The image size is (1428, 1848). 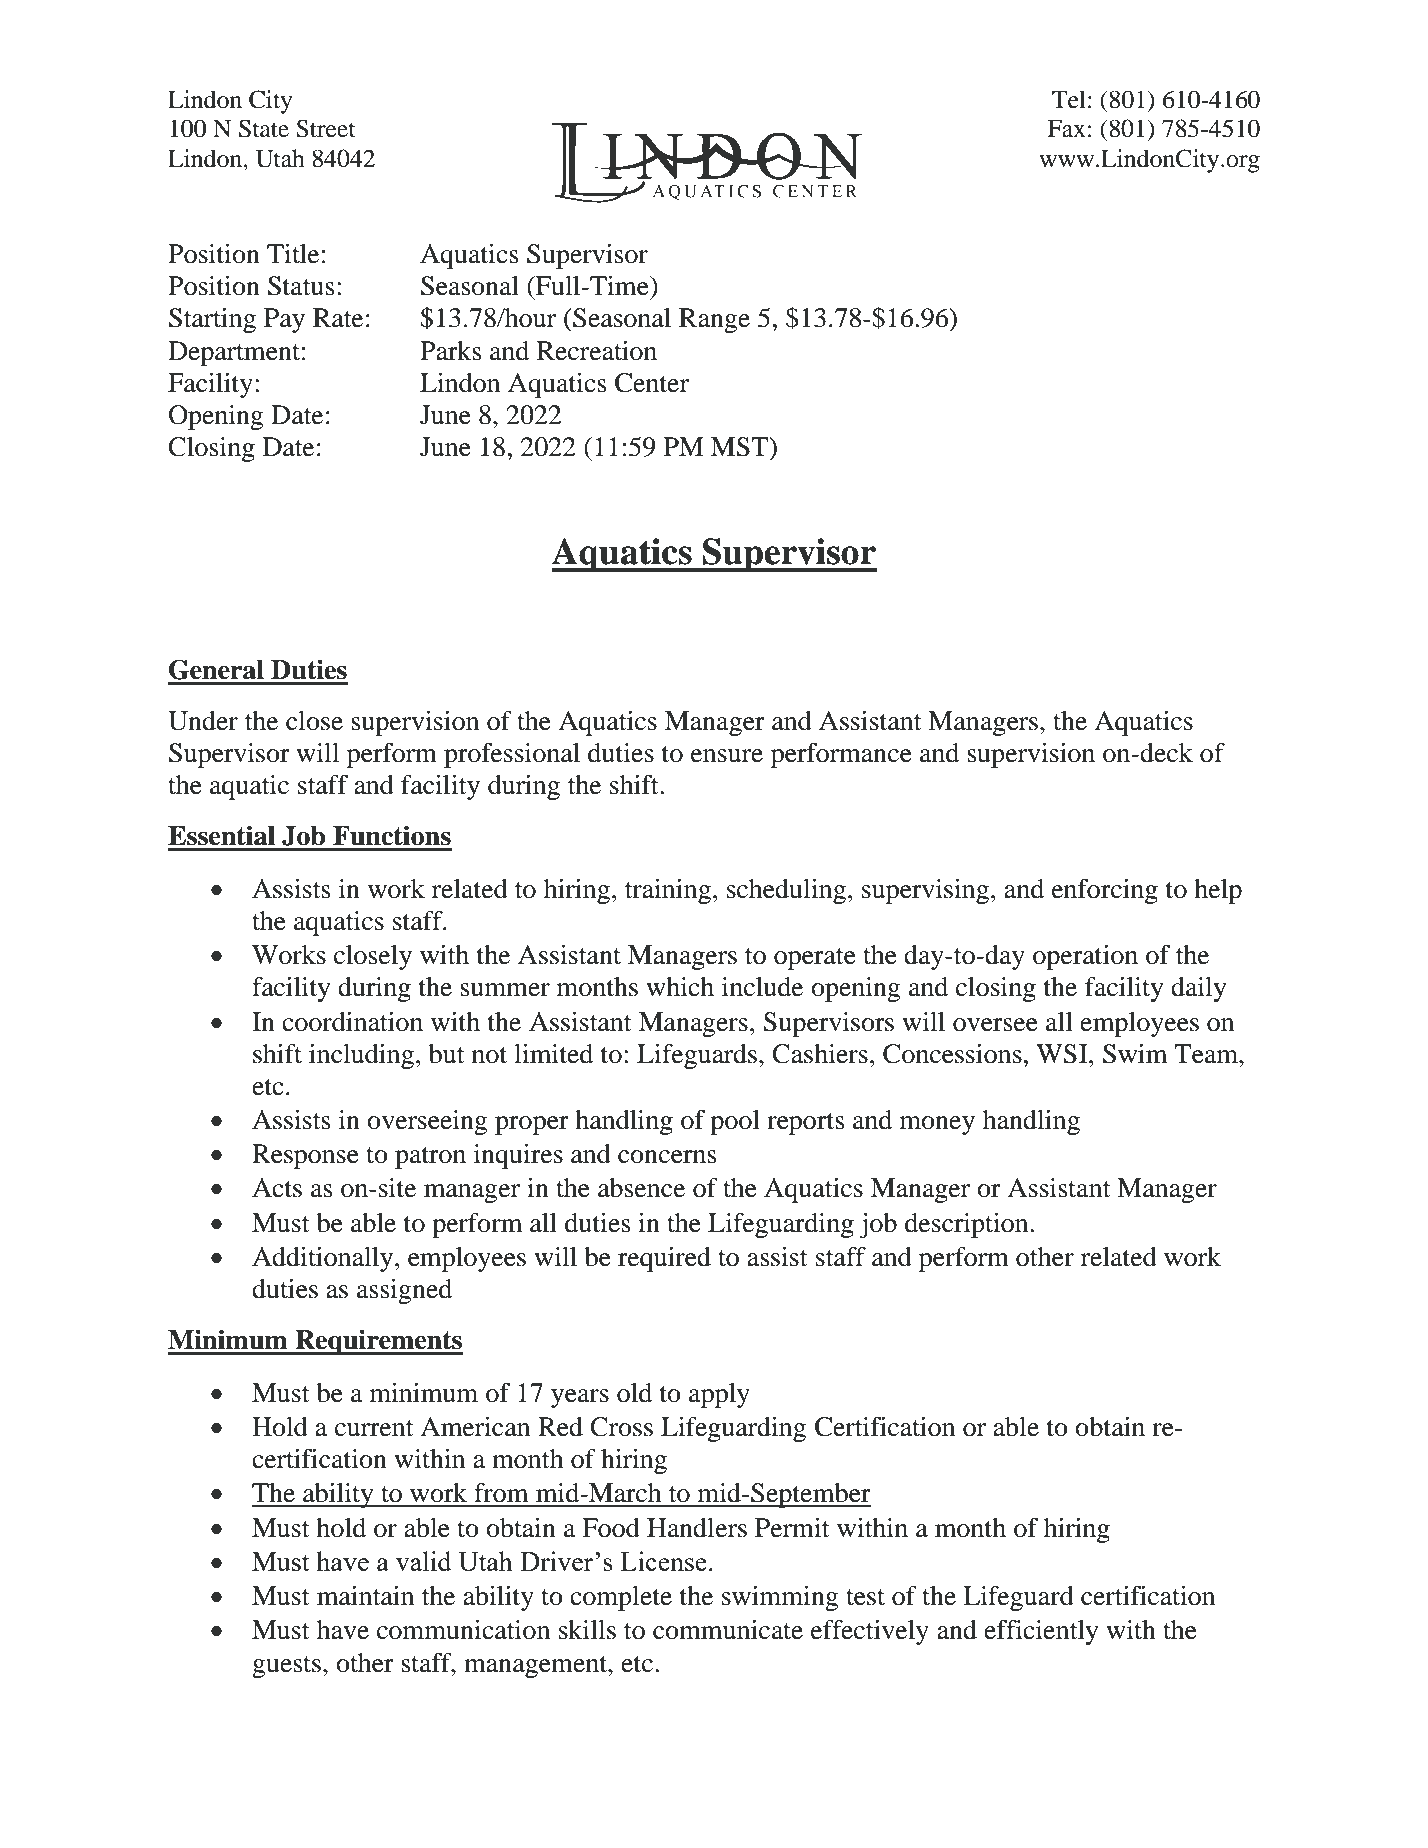 I want to click on enforcing, so click(x=1105, y=891).
